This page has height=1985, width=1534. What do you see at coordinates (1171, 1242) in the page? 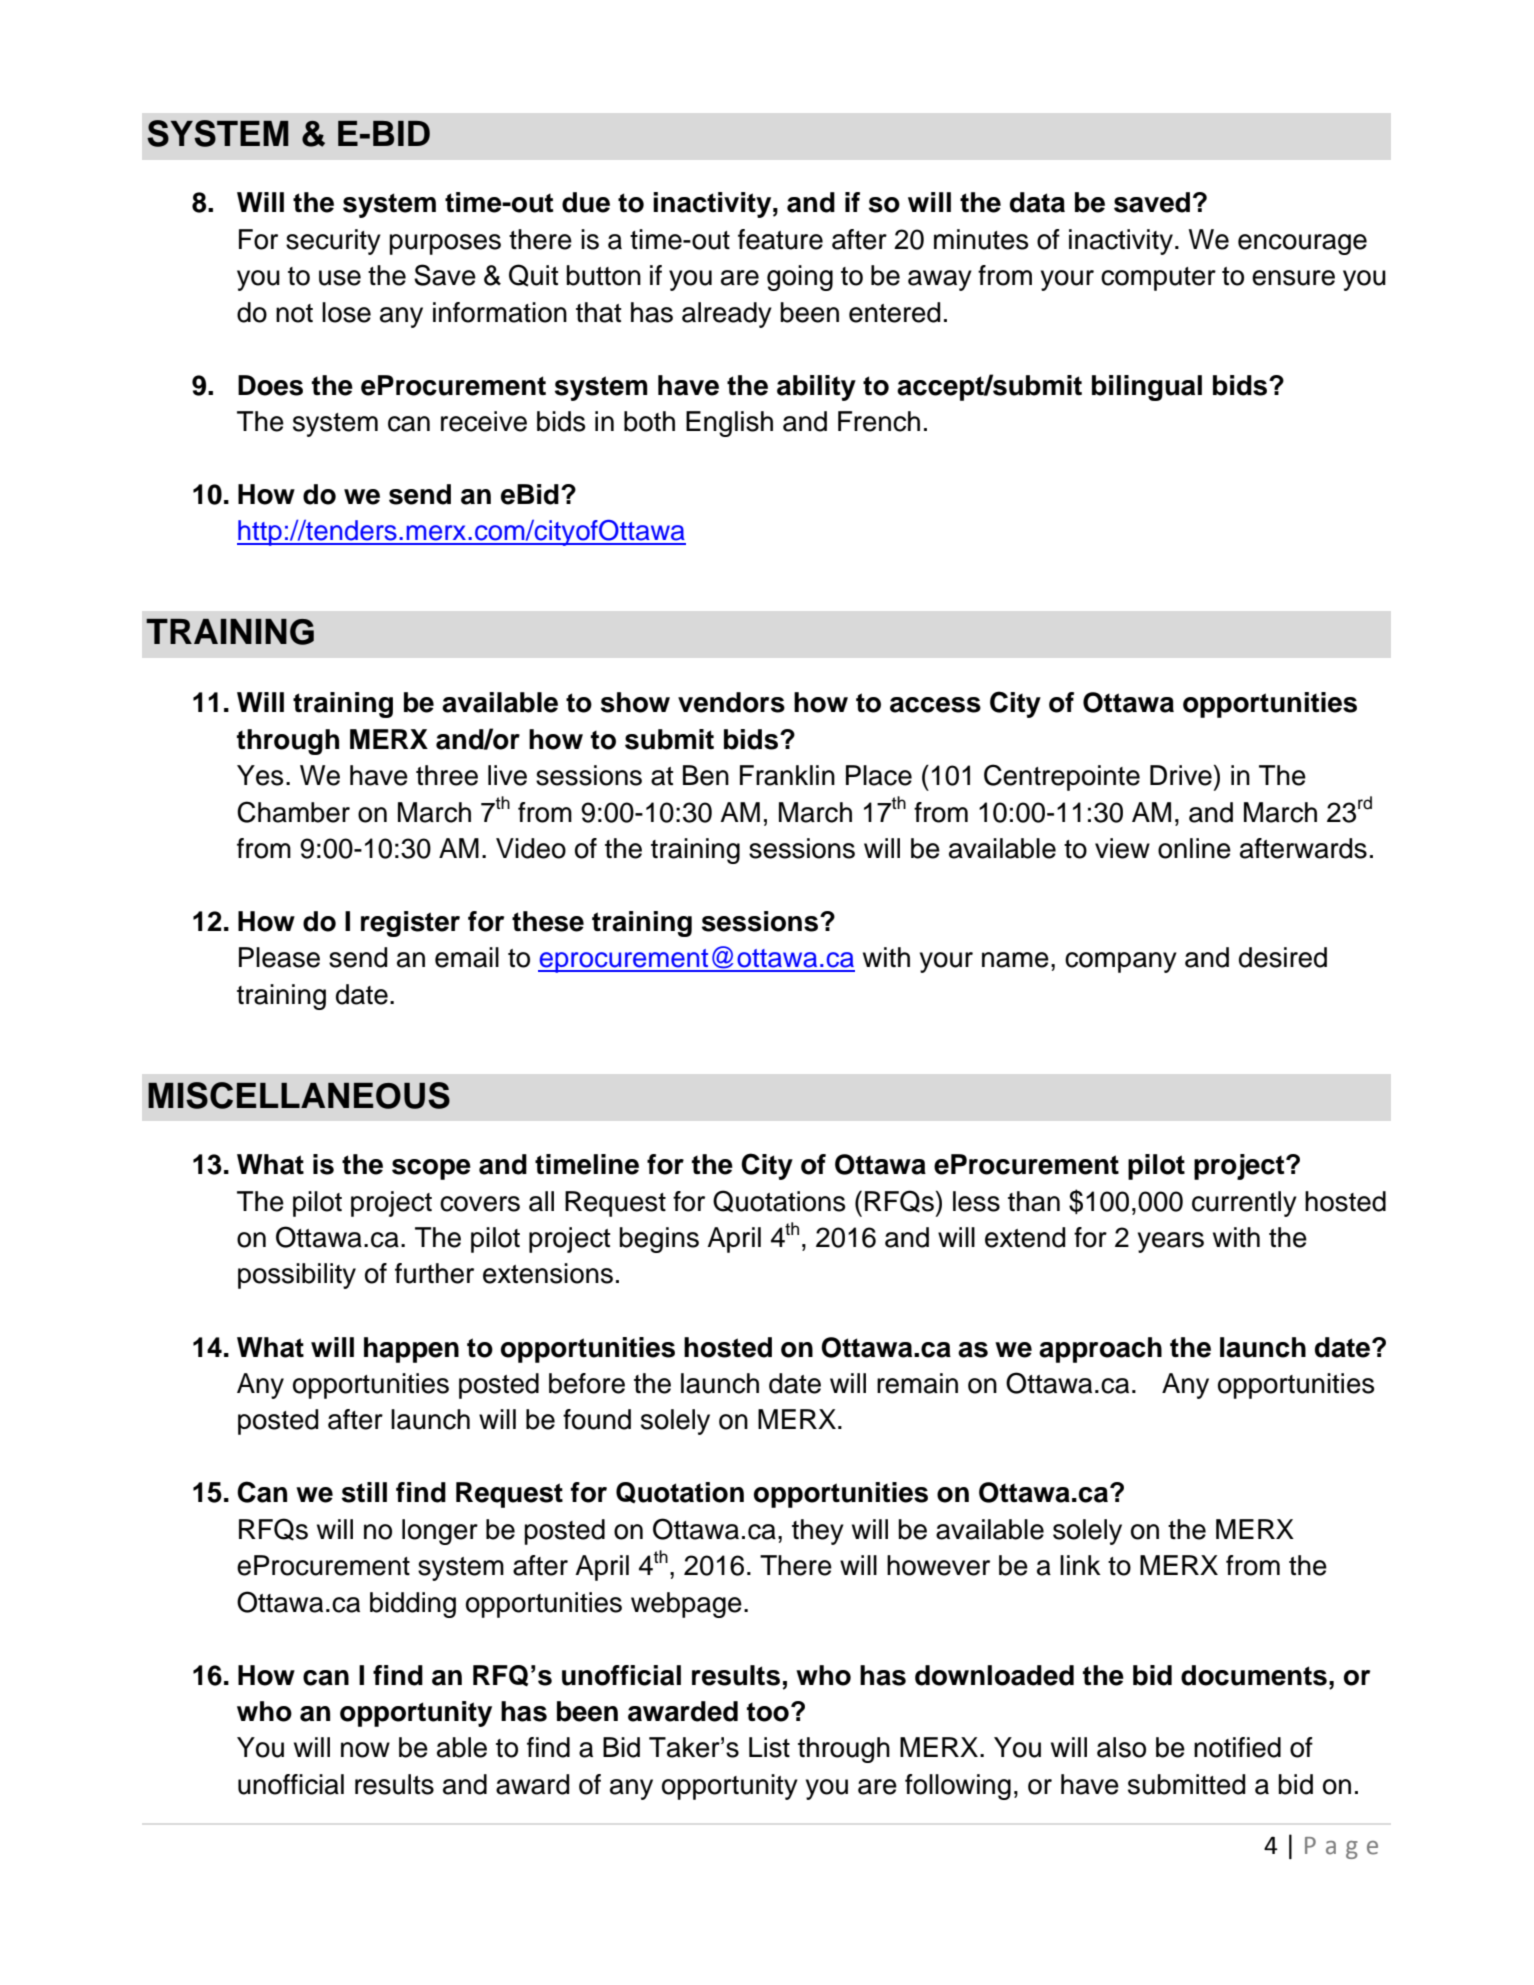
I see `years` at bounding box center [1171, 1242].
